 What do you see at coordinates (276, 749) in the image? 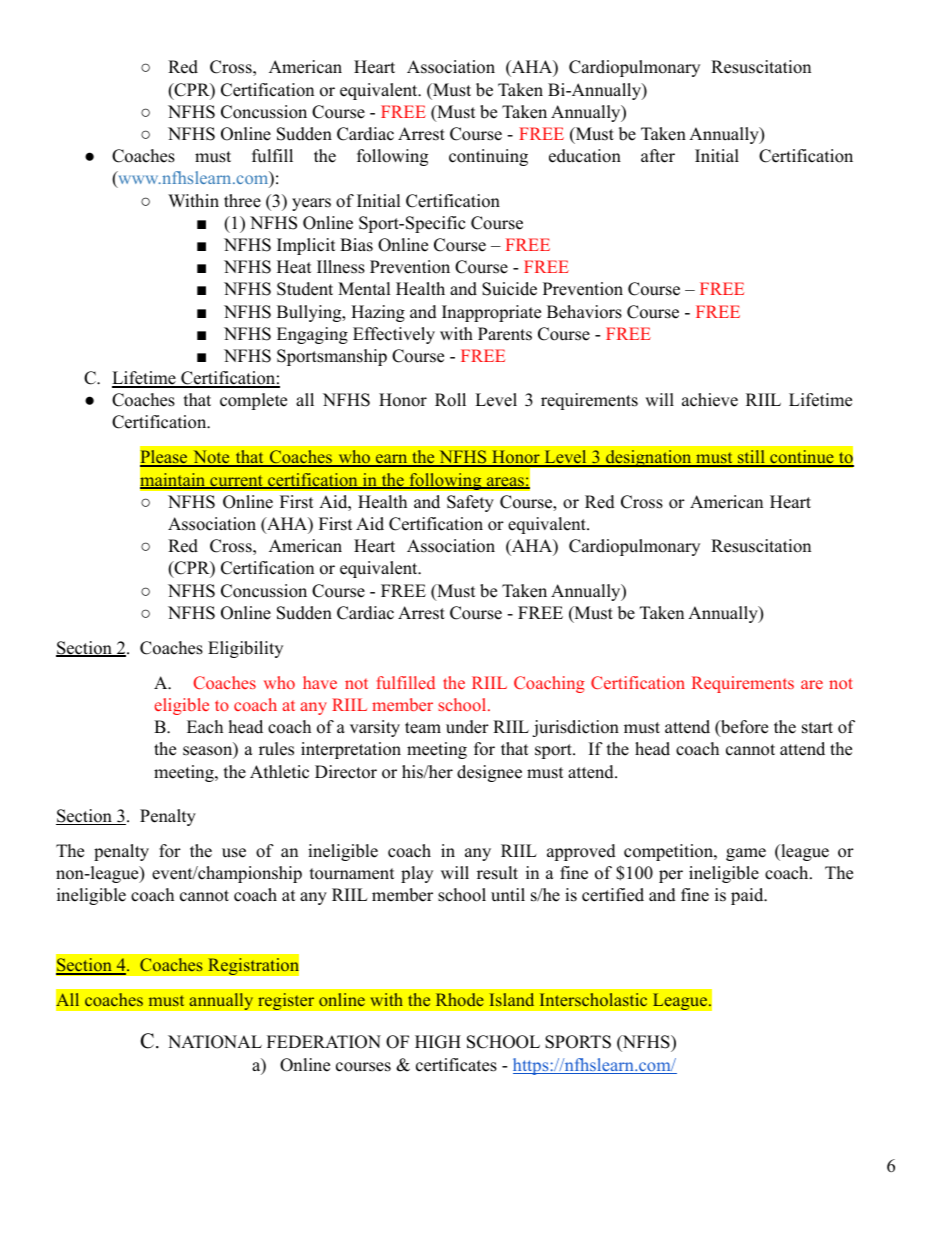
I see `rules` at bounding box center [276, 749].
